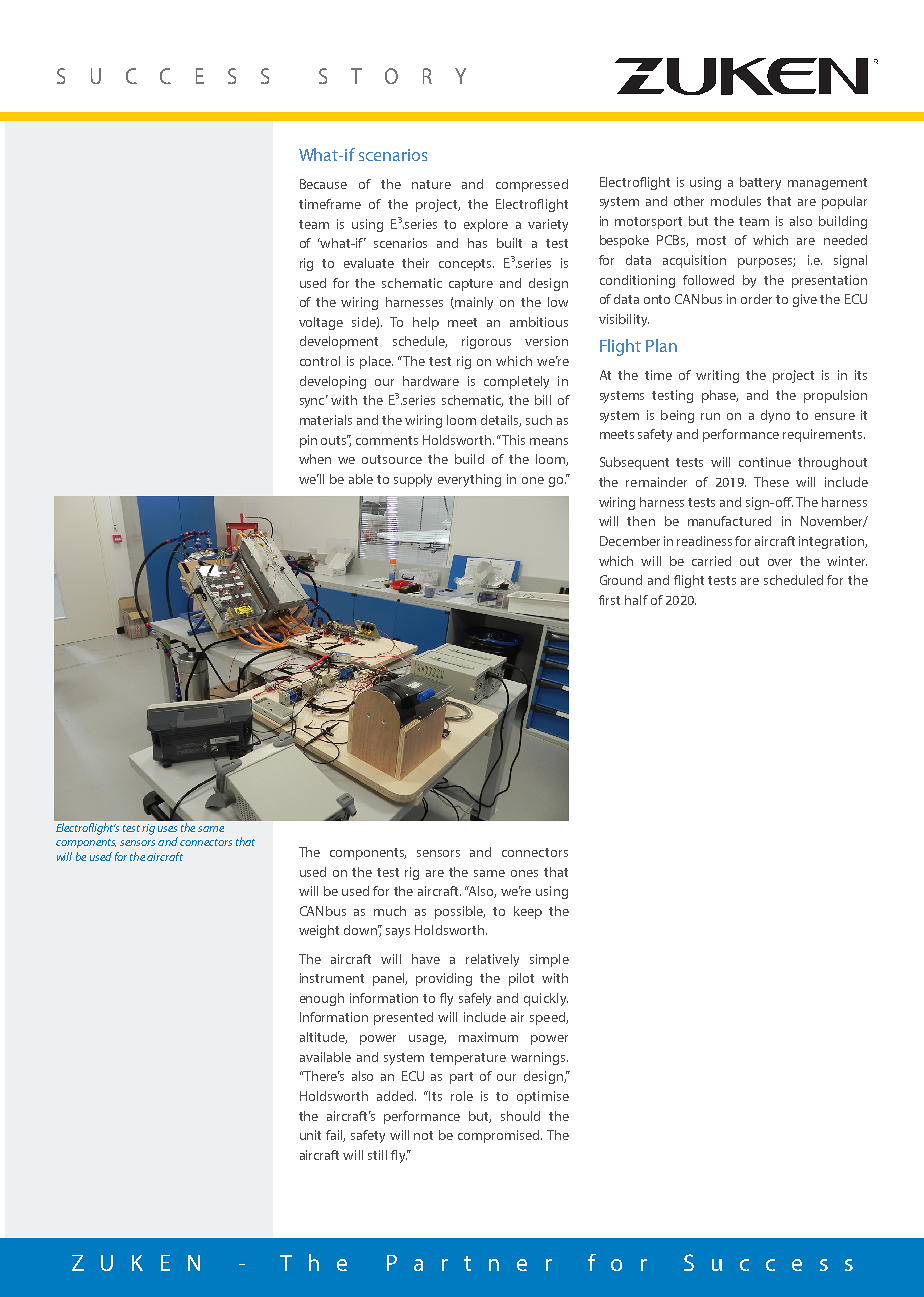 The width and height of the screenshot is (924, 1297). What do you see at coordinates (780, 562) in the screenshot?
I see `over` at bounding box center [780, 562].
